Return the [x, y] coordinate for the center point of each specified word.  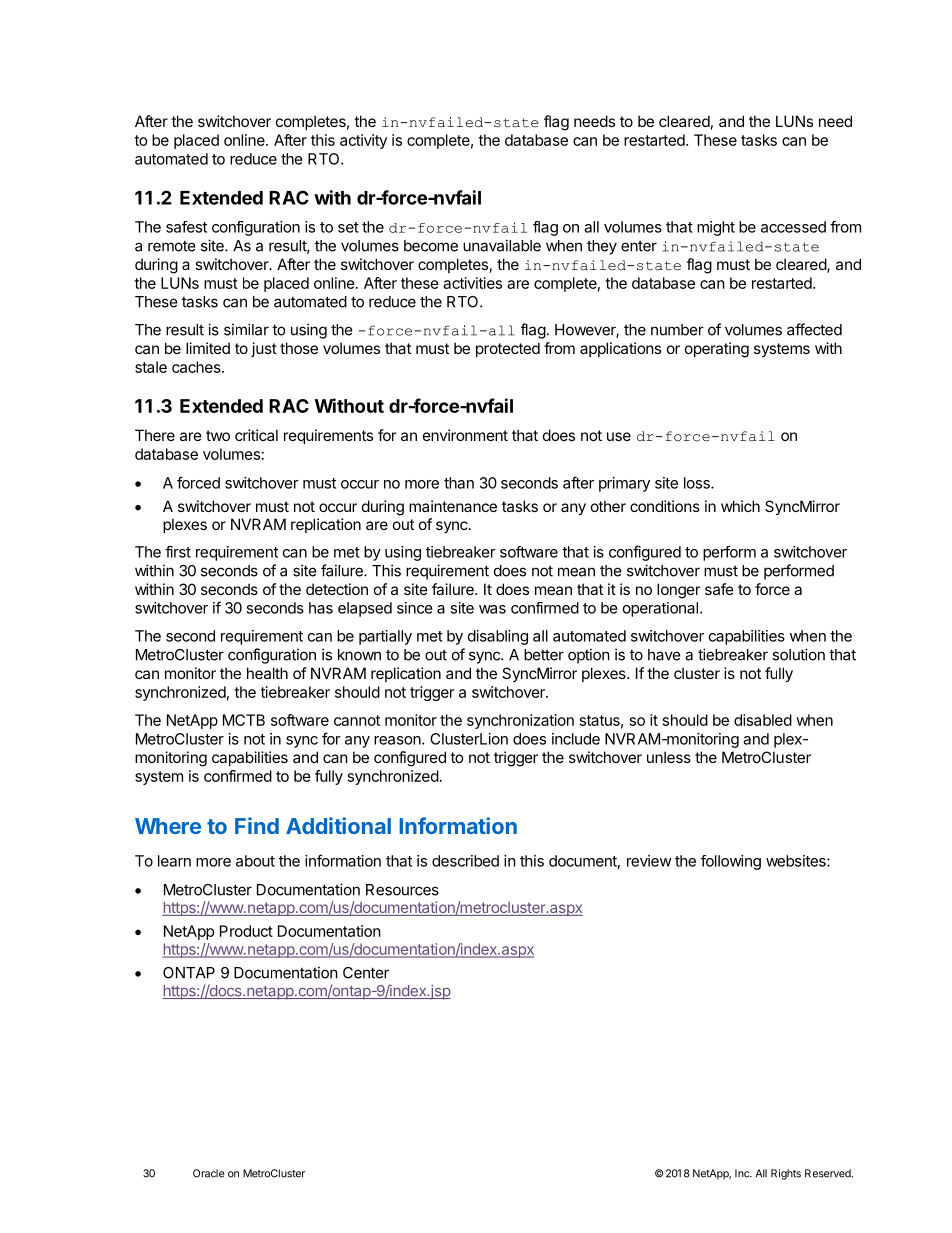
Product [246, 931]
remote [172, 246]
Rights [786, 1174]
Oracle [208, 1173]
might [716, 228]
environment [465, 435]
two [218, 435]
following [731, 862]
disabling [498, 637]
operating [717, 350]
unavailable [502, 245]
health [267, 673]
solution [798, 654]
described [465, 861]
